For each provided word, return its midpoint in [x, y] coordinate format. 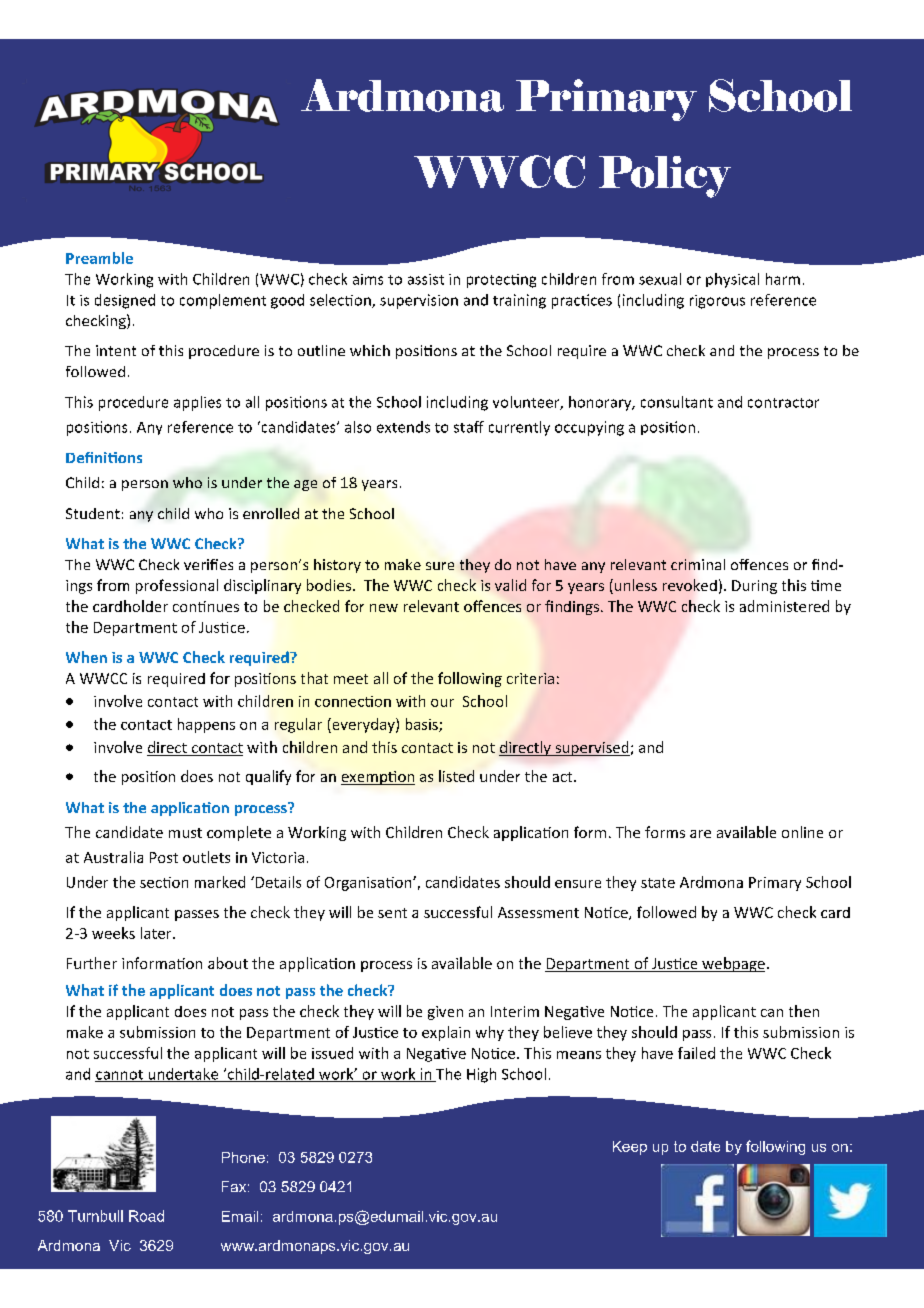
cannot [120, 1076]
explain [446, 1033]
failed [696, 1053]
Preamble [99, 258]
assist [426, 279]
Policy [665, 177]
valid [510, 585]
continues [206, 606]
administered [784, 606]
